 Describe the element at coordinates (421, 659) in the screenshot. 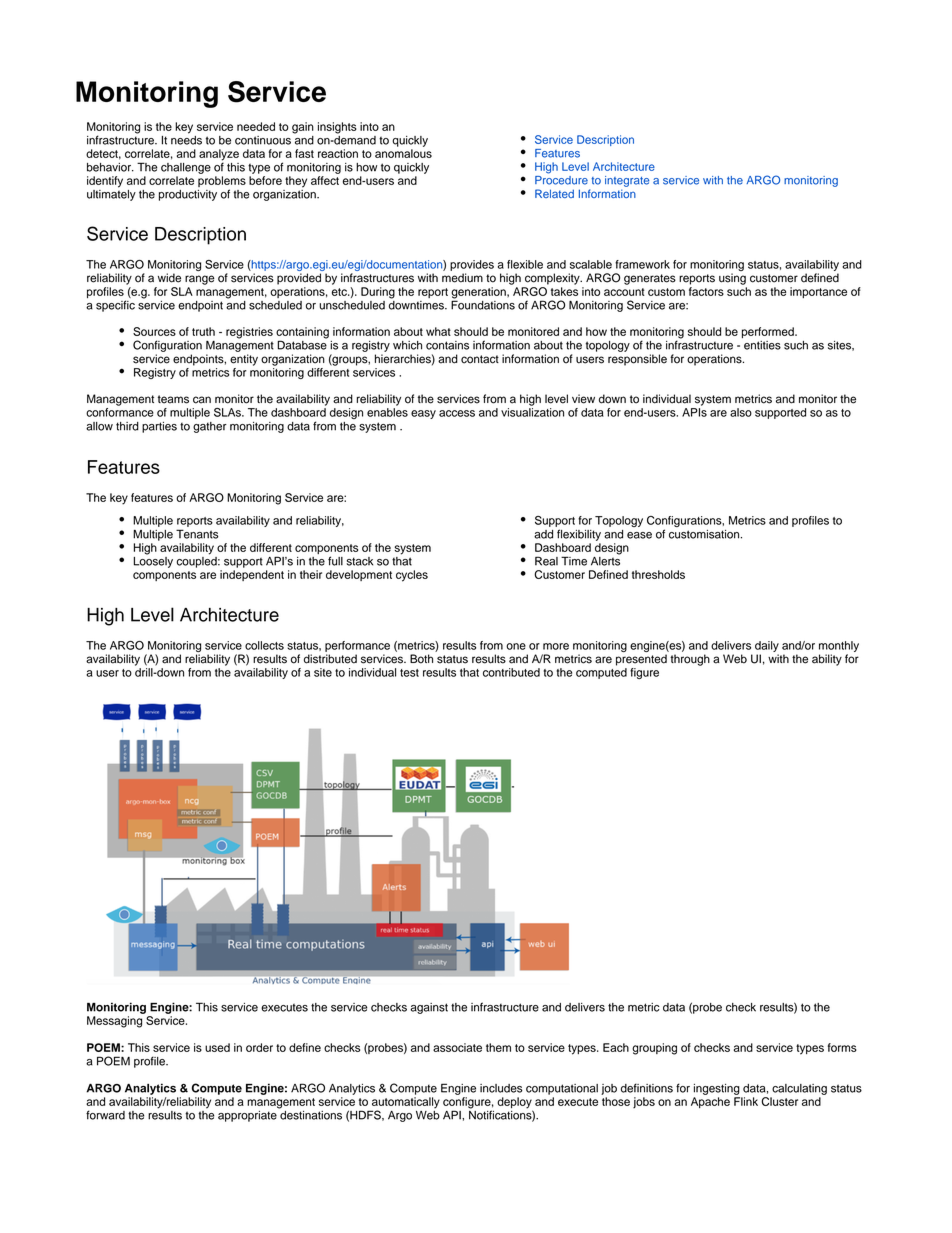

I see `Both` at that location.
